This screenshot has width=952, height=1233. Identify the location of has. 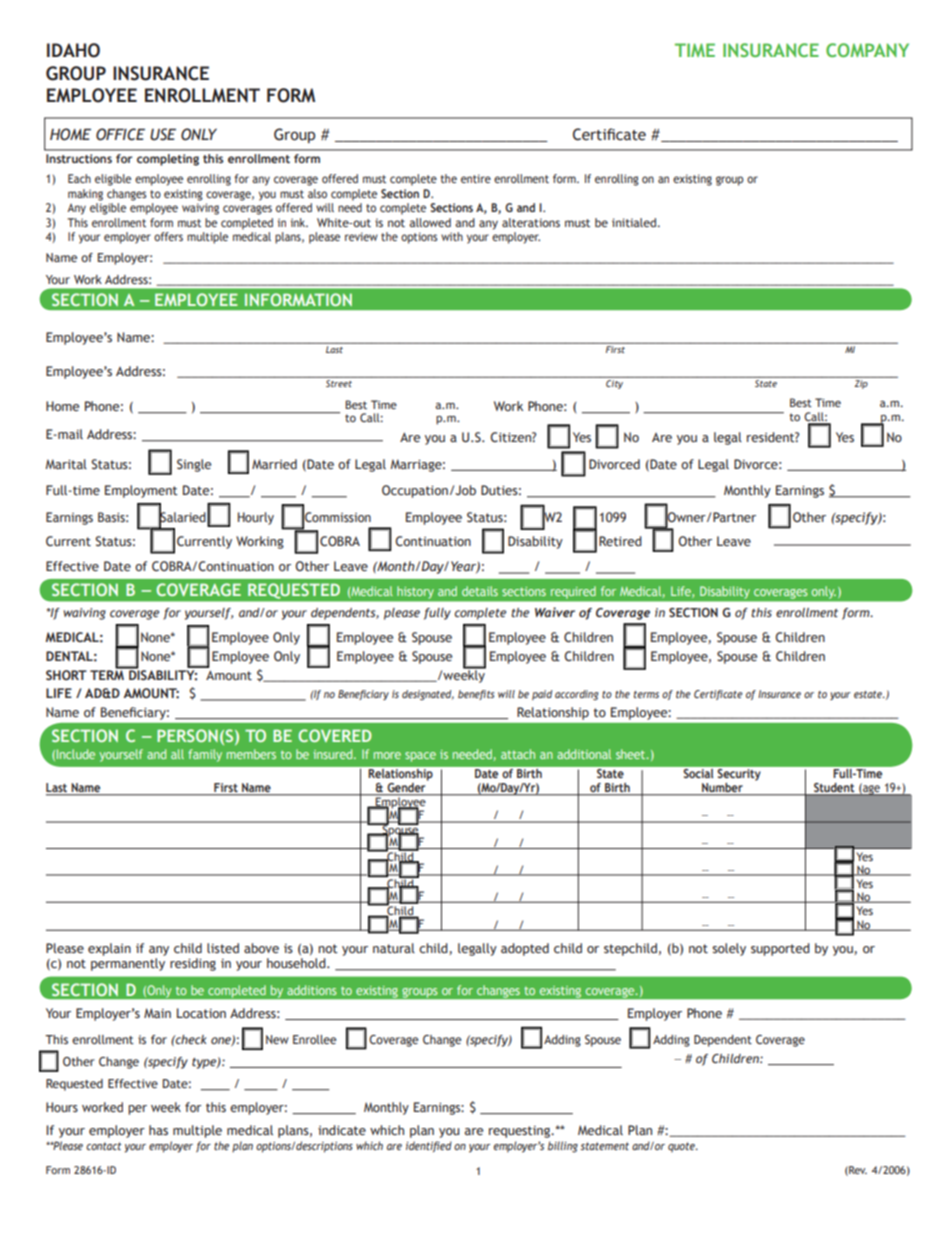
(158, 1130).
